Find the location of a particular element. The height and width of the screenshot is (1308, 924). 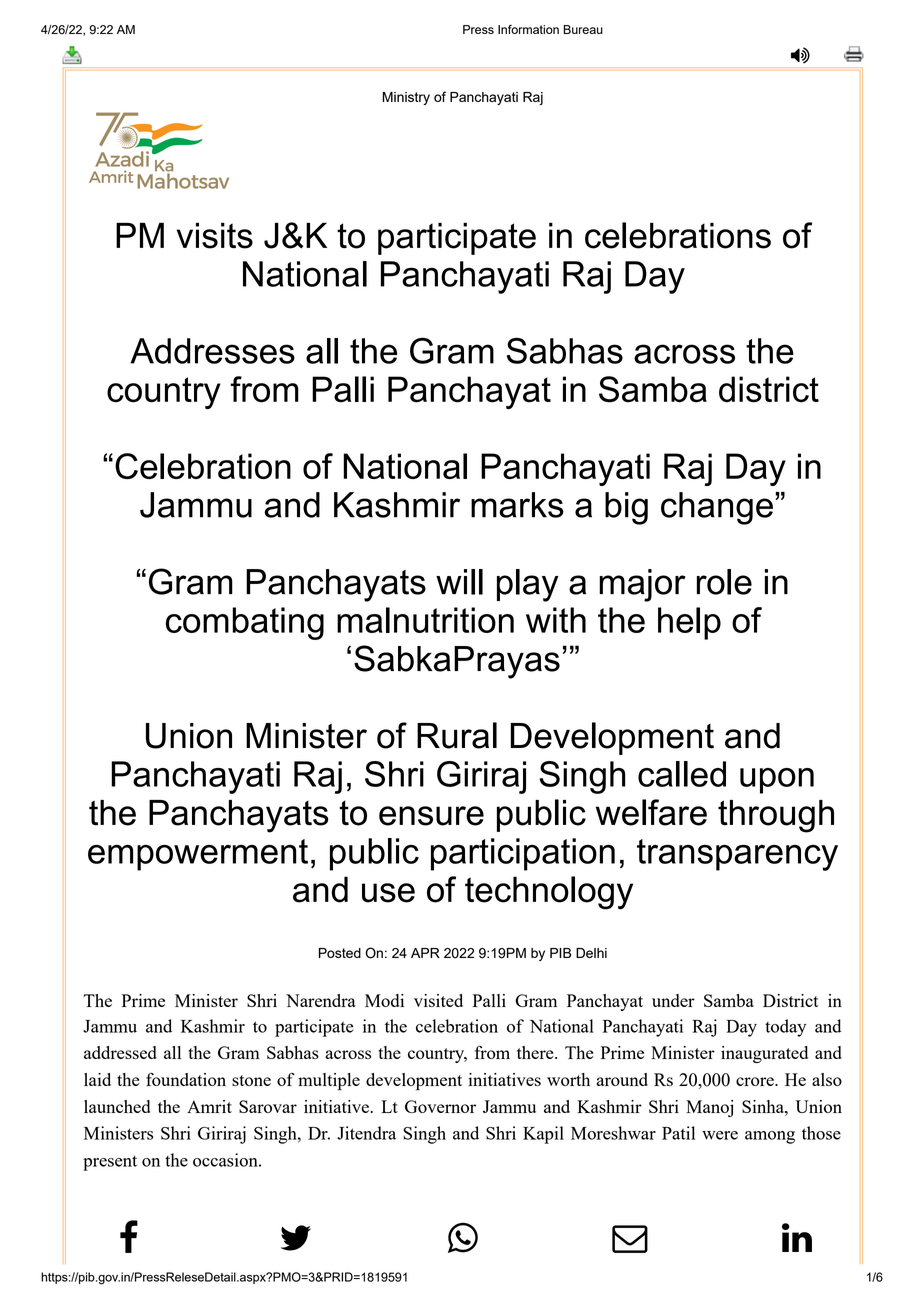

change is located at coordinates (717, 508).
